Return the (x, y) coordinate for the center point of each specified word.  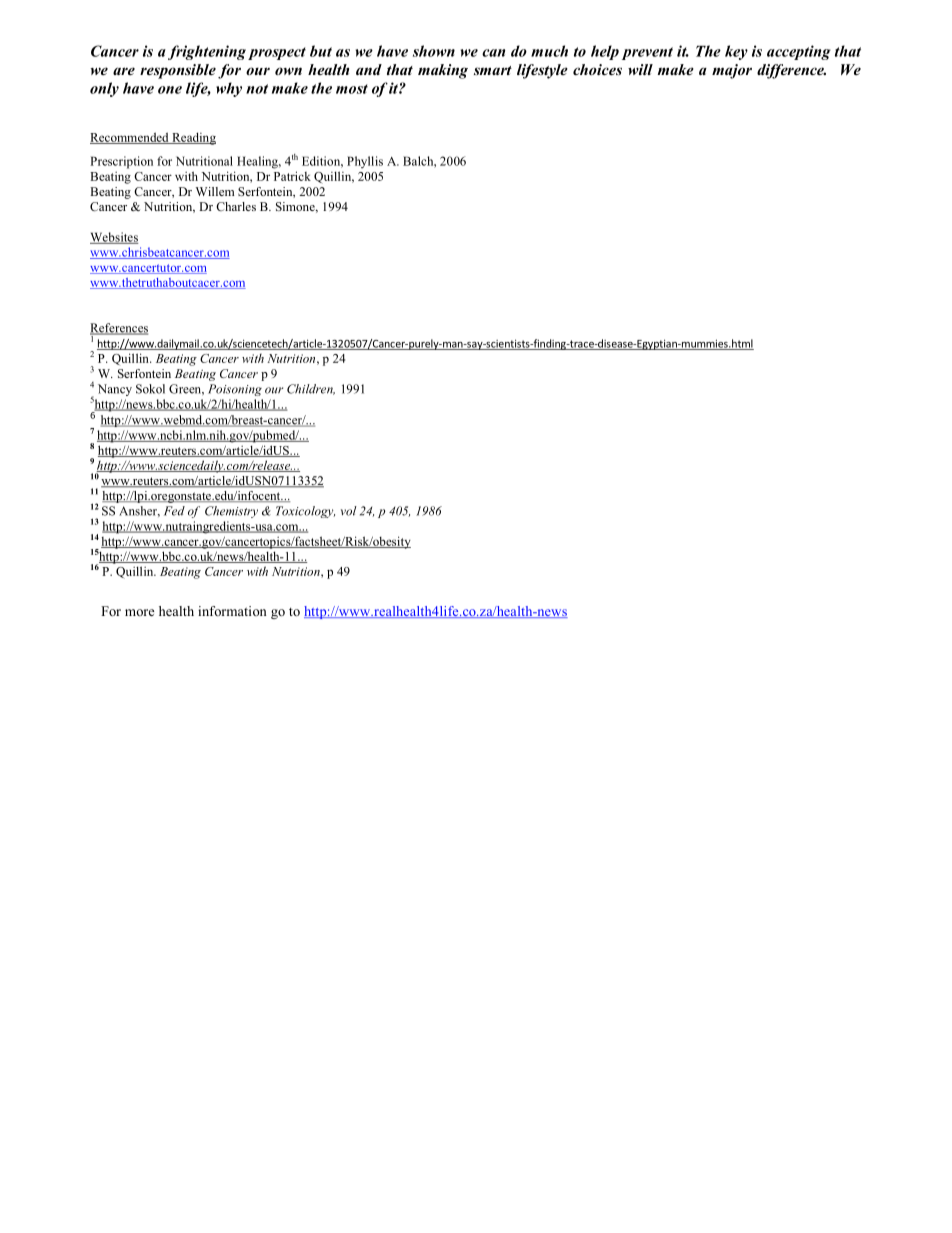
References (119, 329)
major (732, 71)
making (443, 71)
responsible (178, 71)
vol (349, 511)
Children (311, 389)
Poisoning (235, 390)
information (232, 611)
